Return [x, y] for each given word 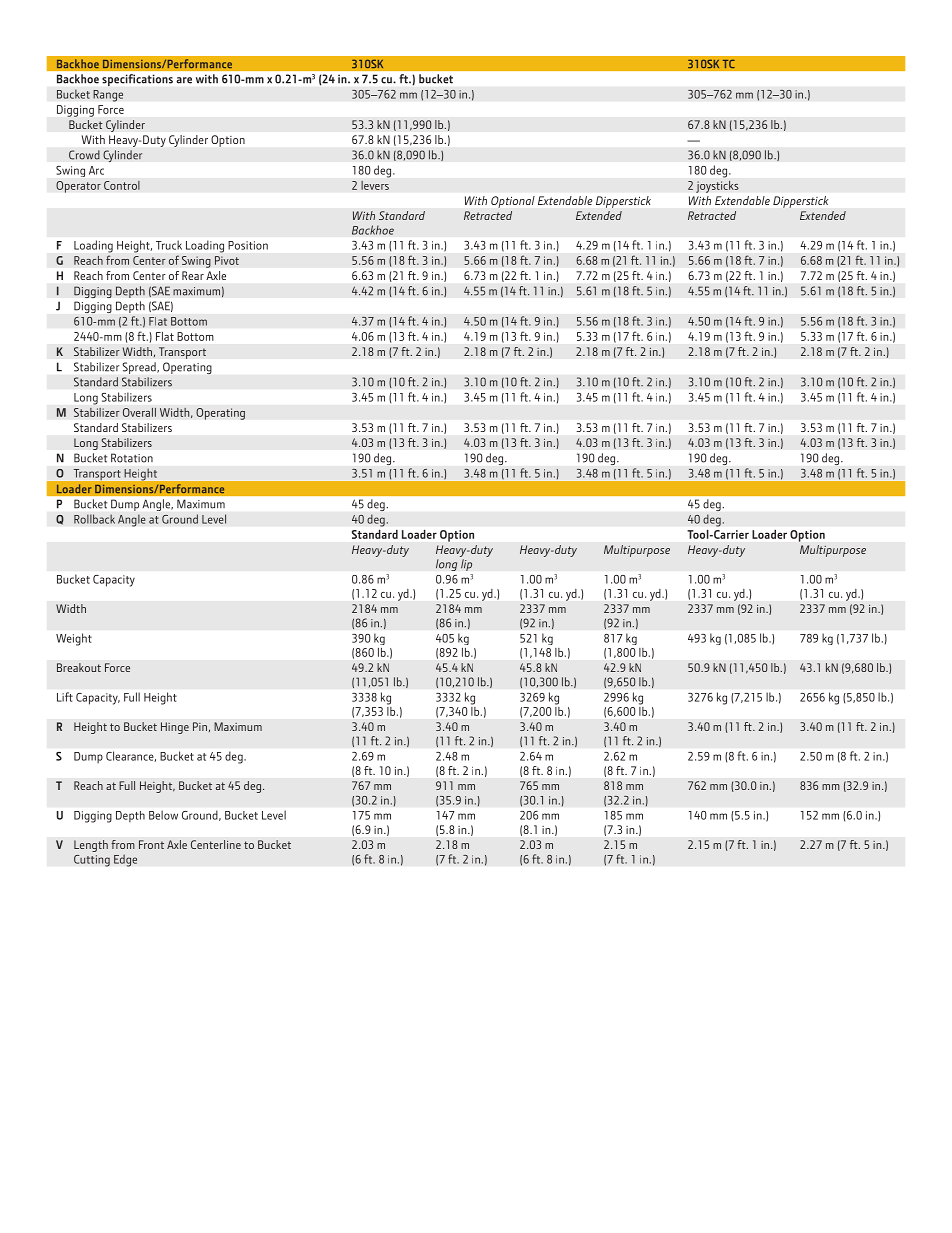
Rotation [132, 458]
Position [248, 245]
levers [375, 185]
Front [151, 844]
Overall [139, 412]
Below [163, 815]
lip [466, 565]
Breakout [79, 667]
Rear [193, 275]
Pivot [227, 260]
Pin [200, 726]
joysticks [717, 186]
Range [108, 96]
